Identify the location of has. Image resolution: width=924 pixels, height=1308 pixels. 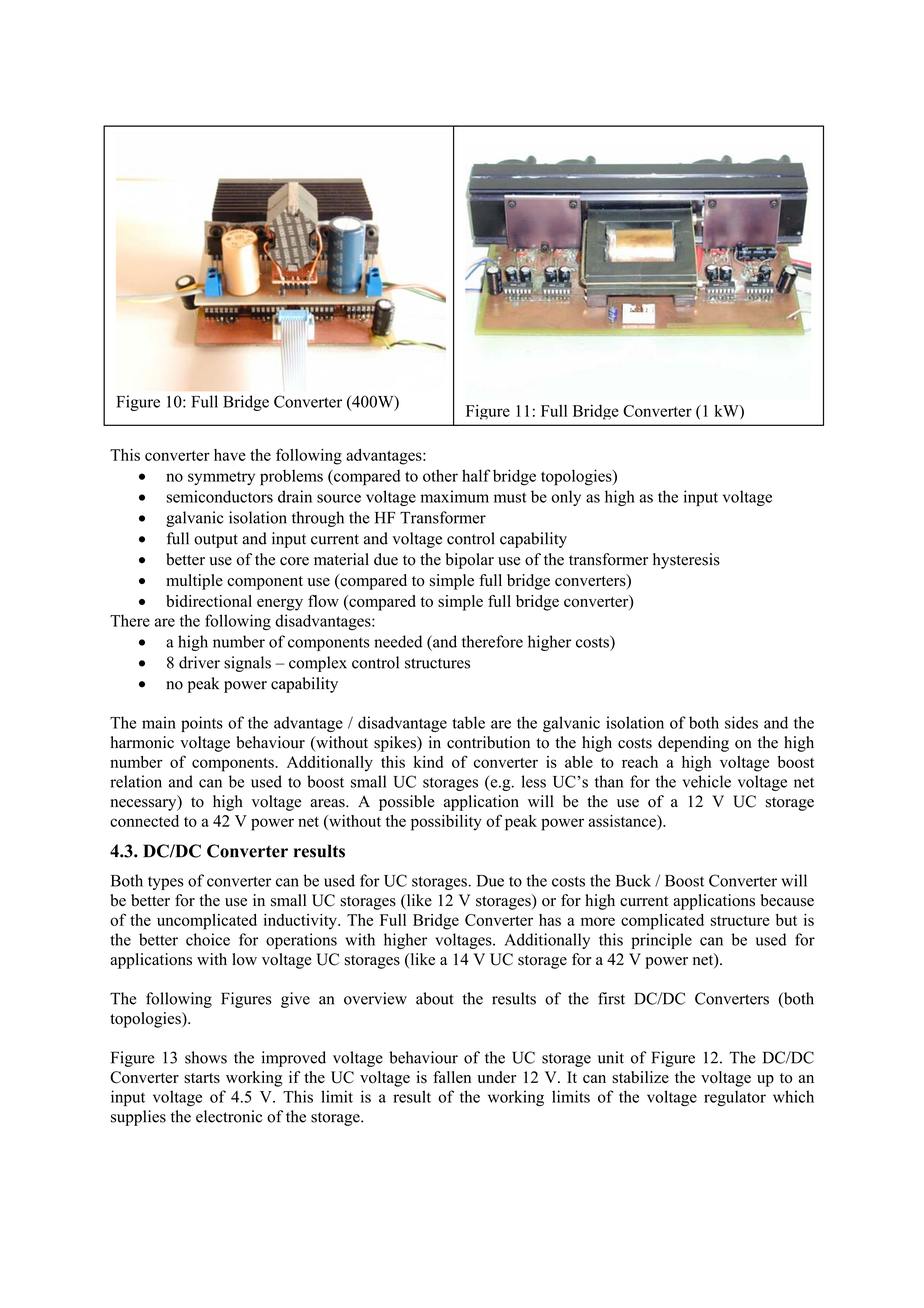
(550, 920).
